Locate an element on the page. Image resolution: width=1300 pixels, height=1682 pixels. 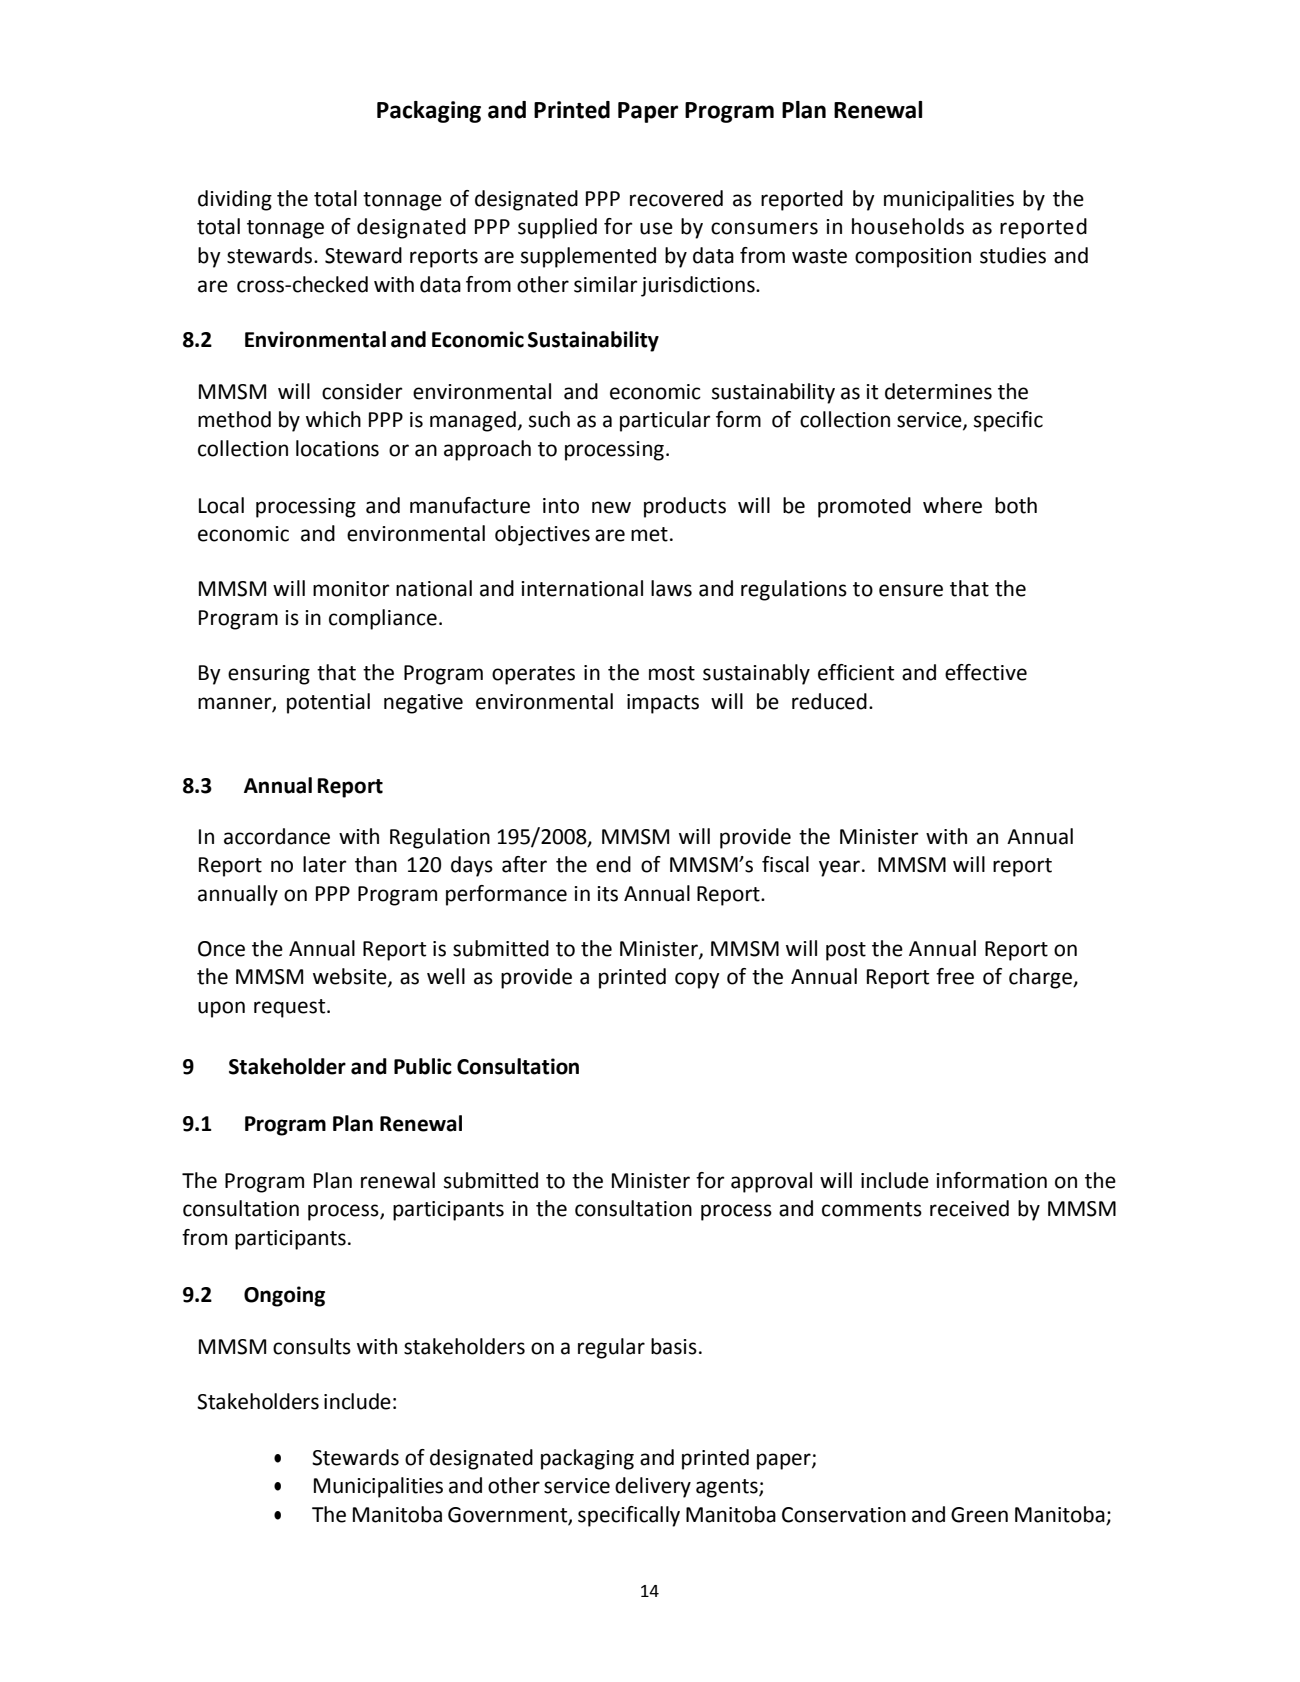
dividing is located at coordinates (235, 200).
